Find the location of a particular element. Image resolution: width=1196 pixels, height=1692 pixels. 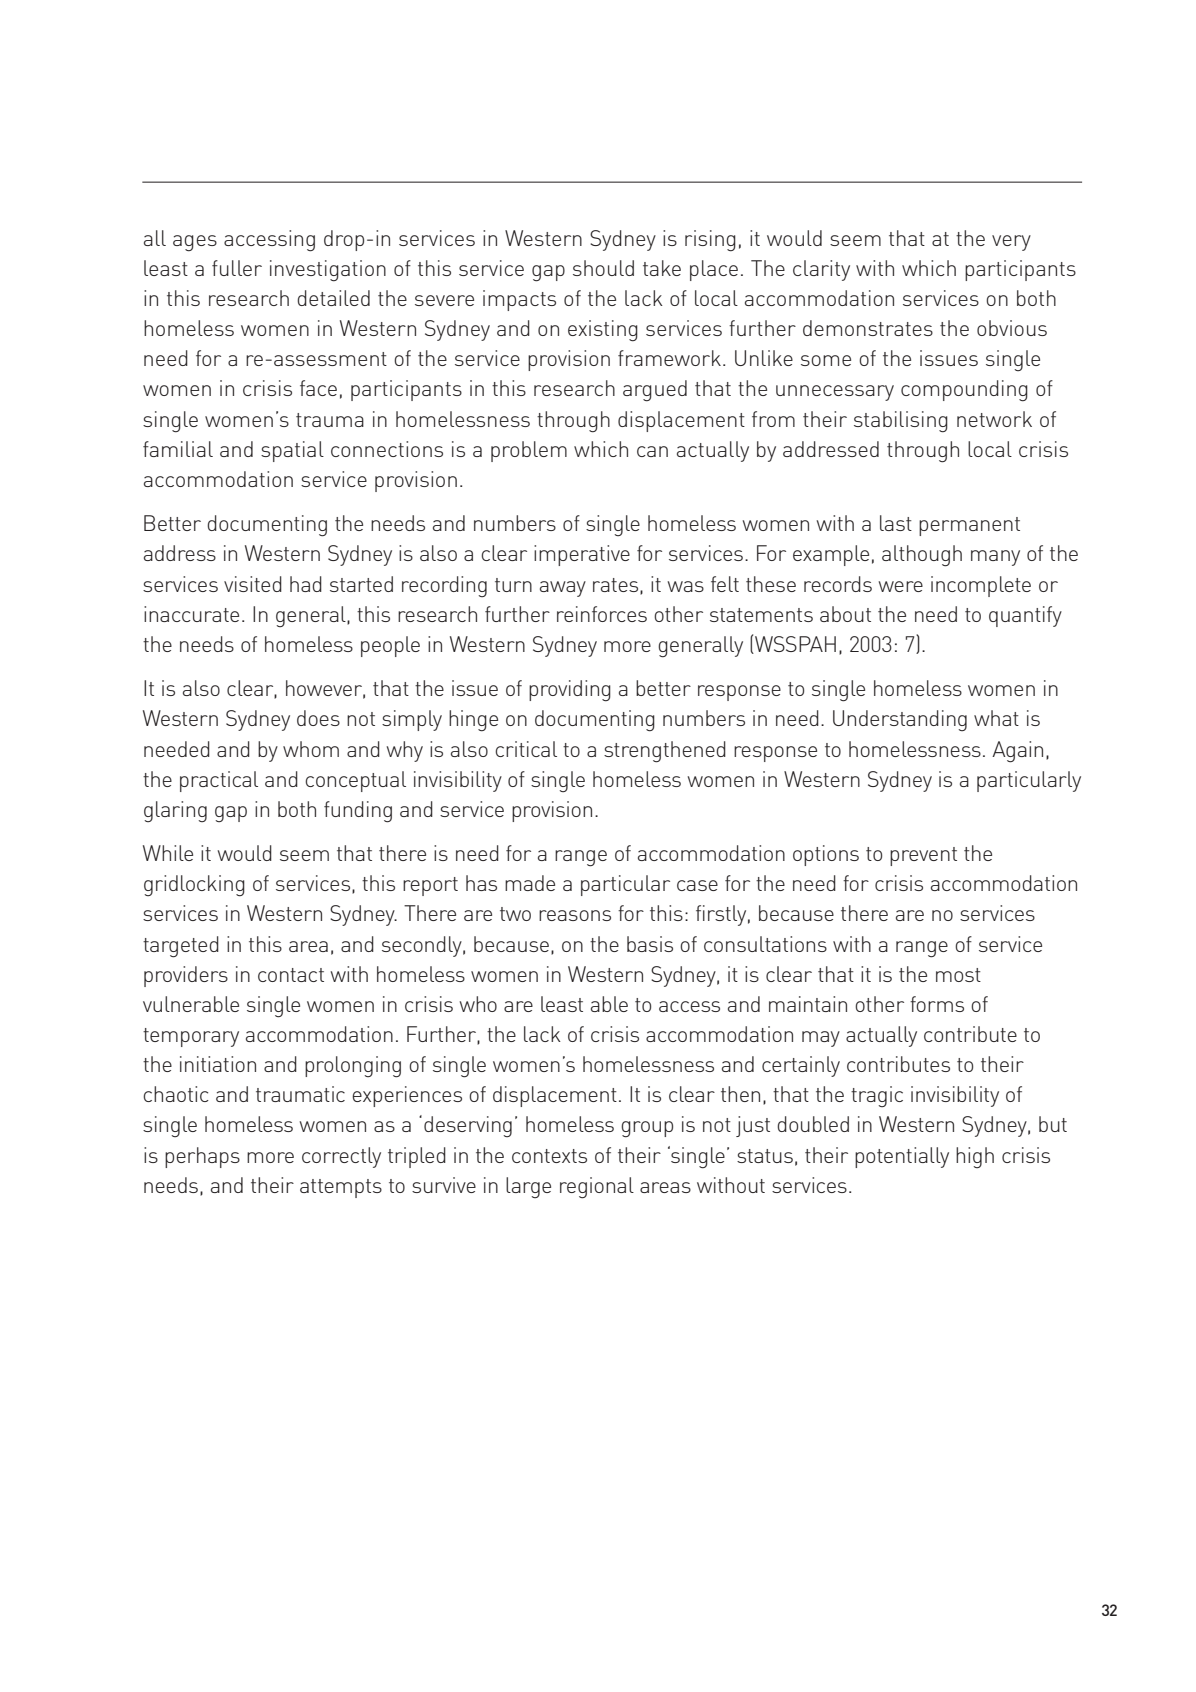

contexts is located at coordinates (549, 1156).
